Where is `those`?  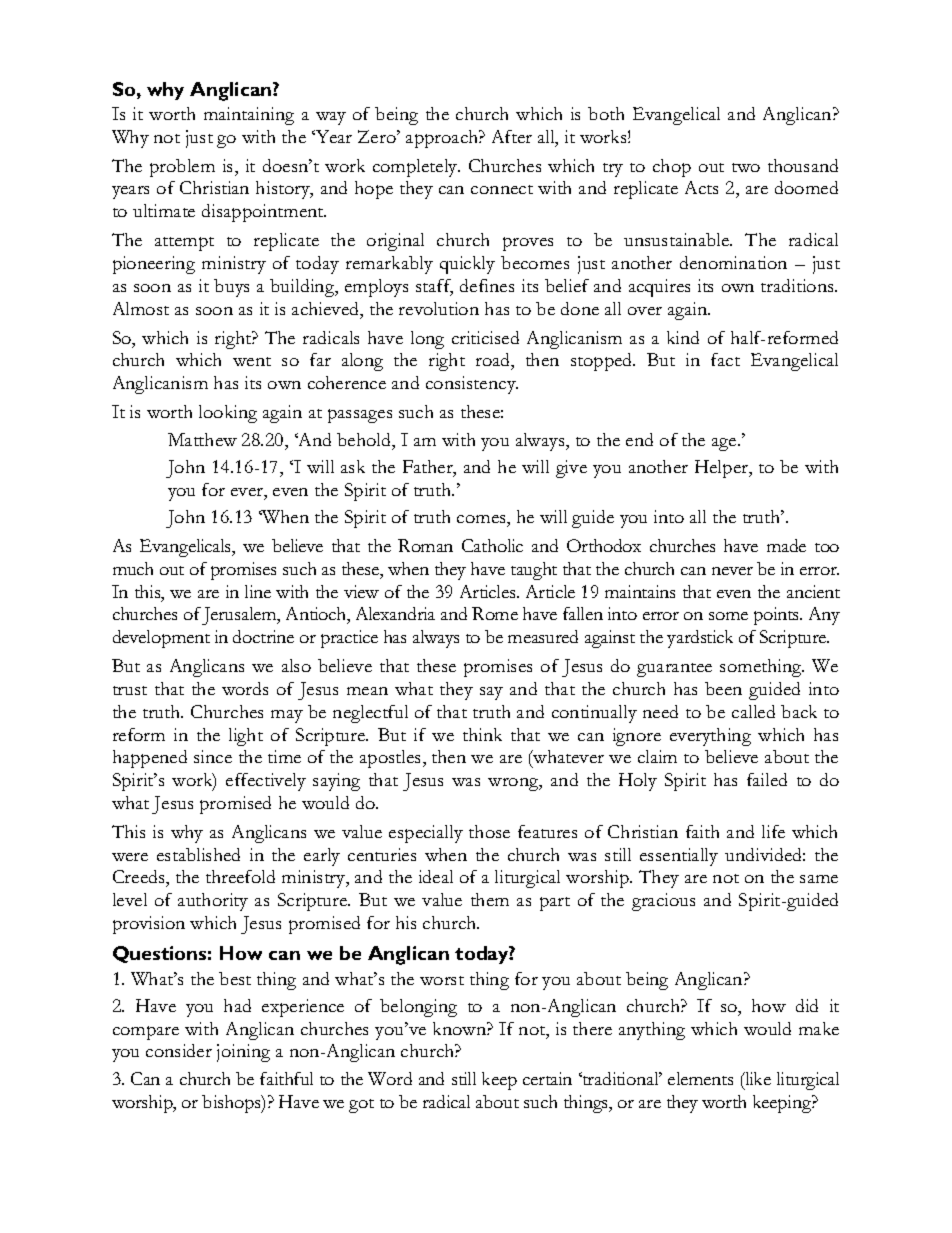 those is located at coordinates (489, 831).
